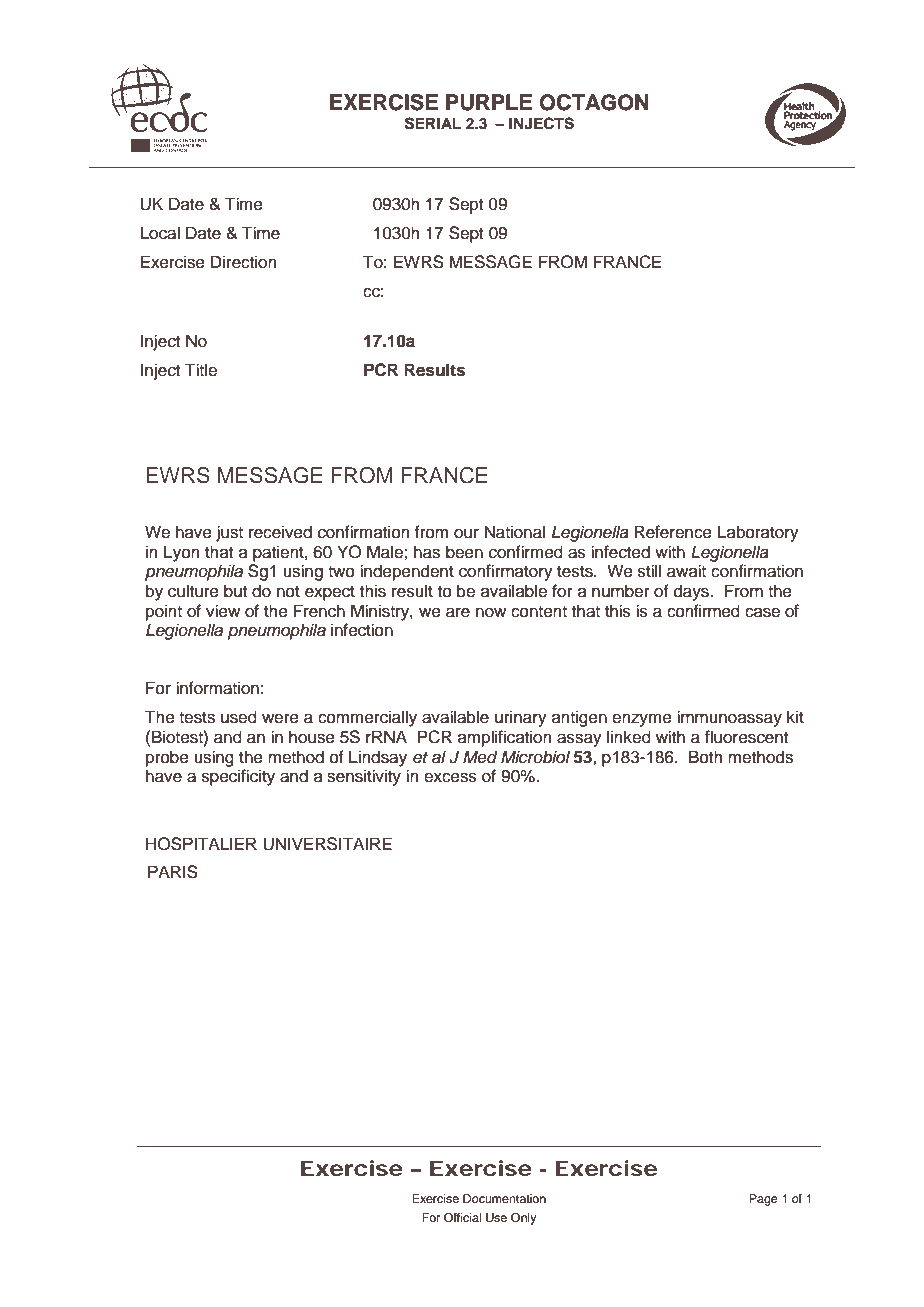 The image size is (924, 1307). Describe the element at coordinates (673, 532) in the document. I see `Reference` at that location.
